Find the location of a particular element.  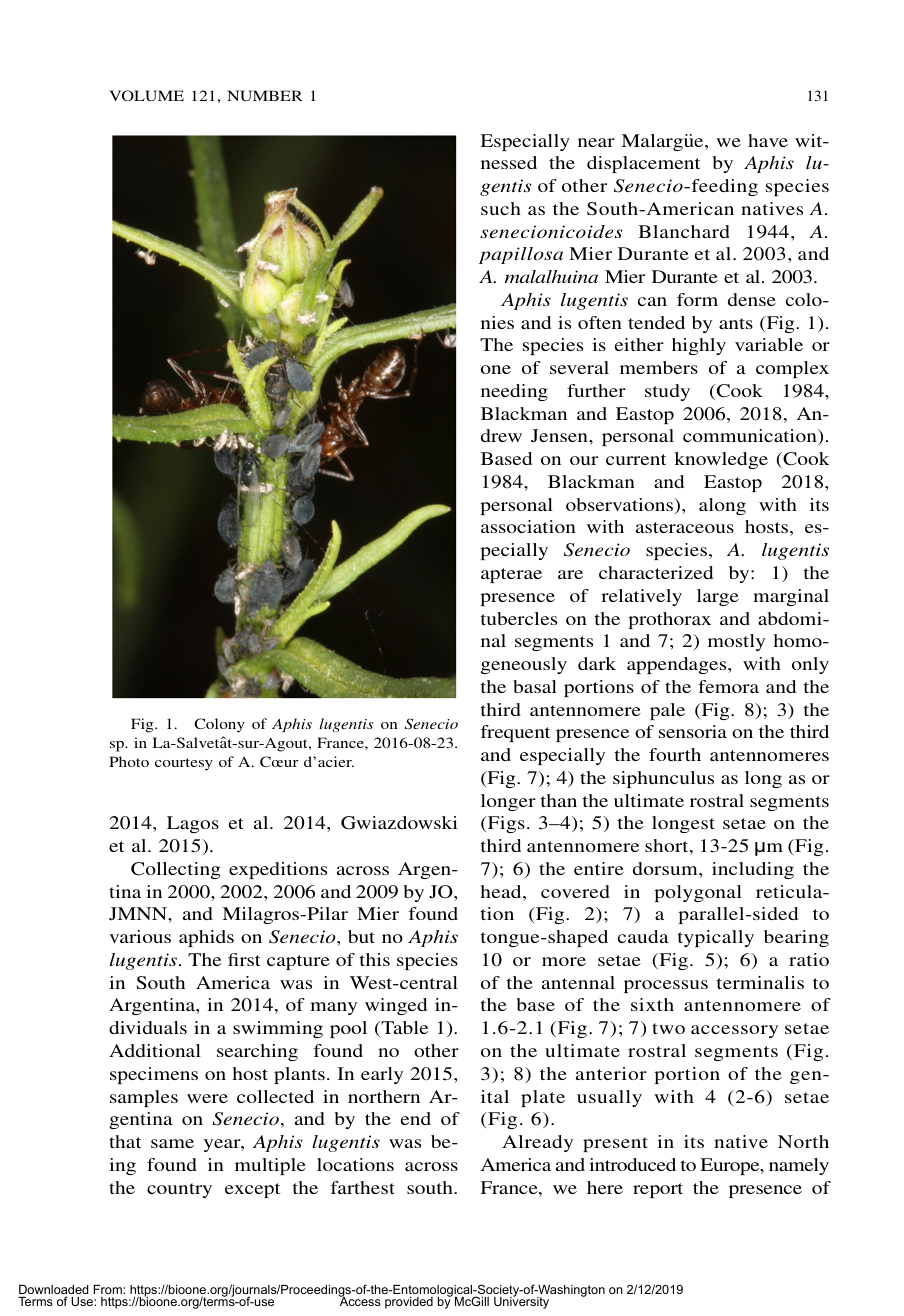

have is located at coordinates (768, 140).
